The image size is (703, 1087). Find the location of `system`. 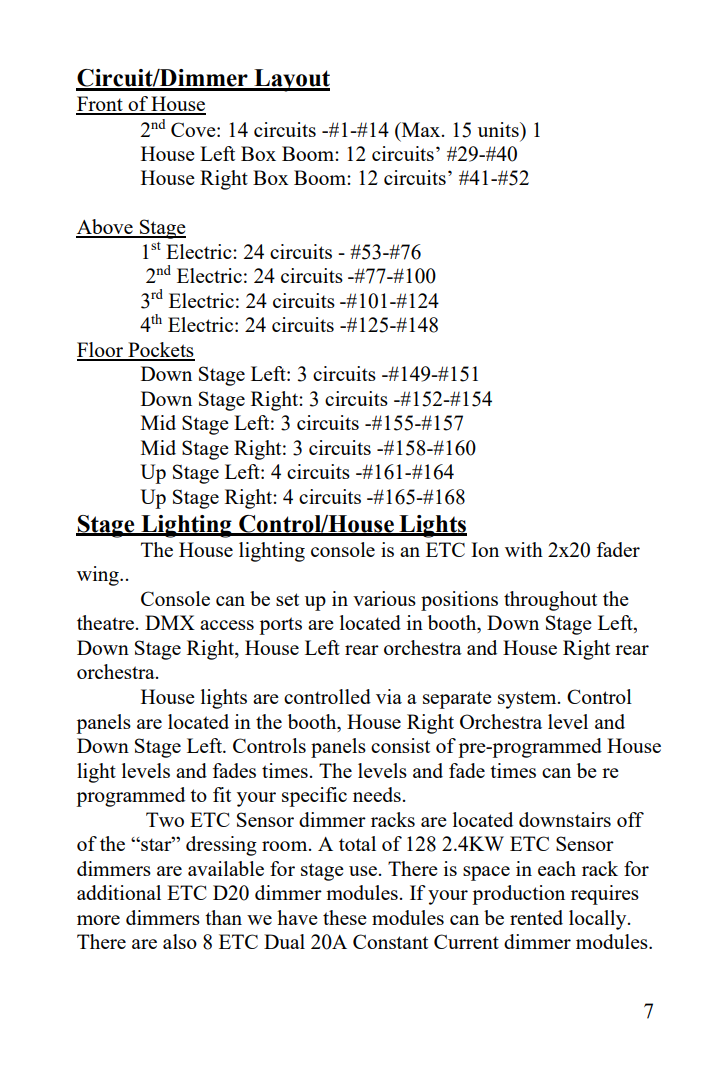

system is located at coordinates (528, 700).
